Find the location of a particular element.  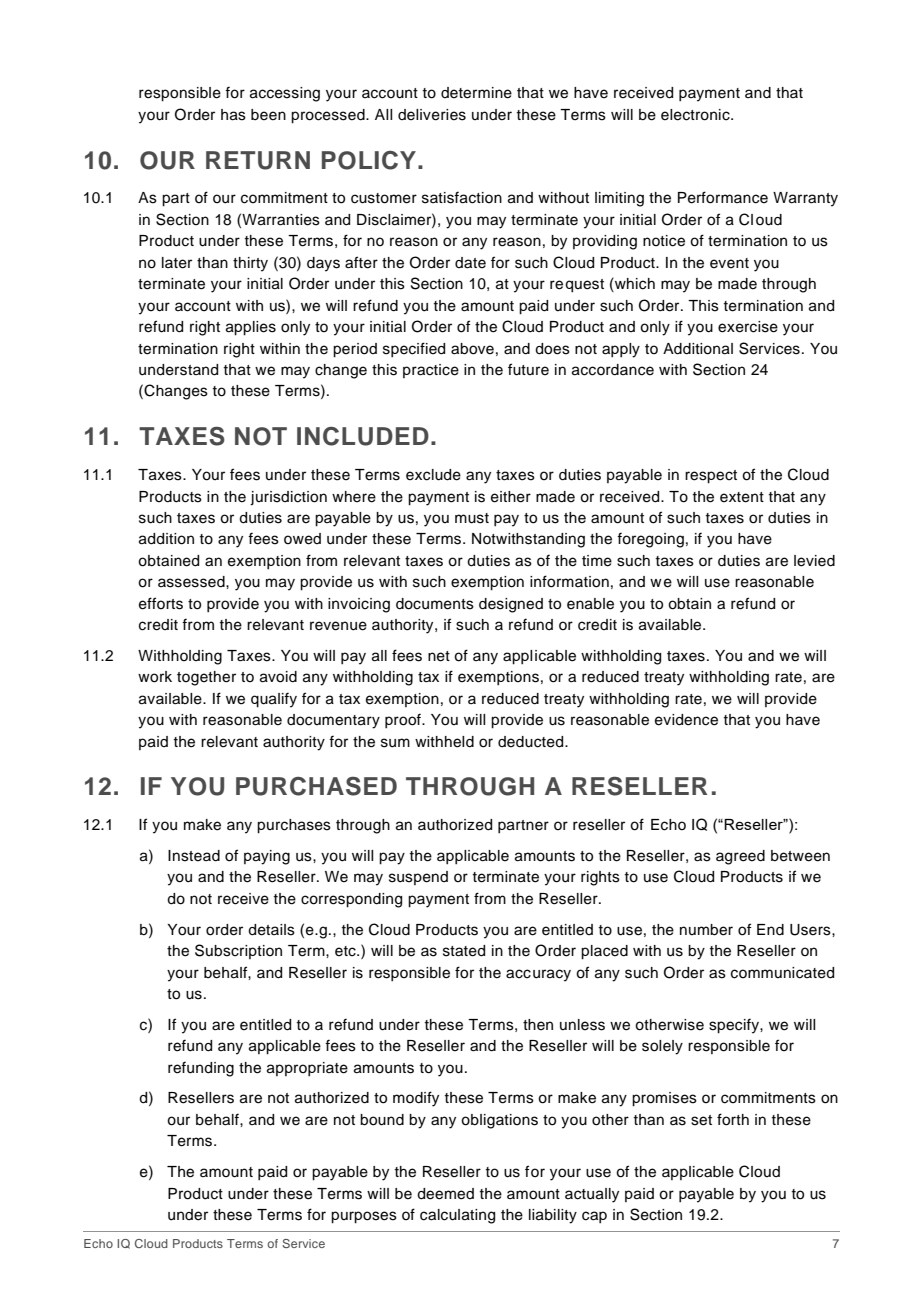

together is located at coordinates (206, 678).
